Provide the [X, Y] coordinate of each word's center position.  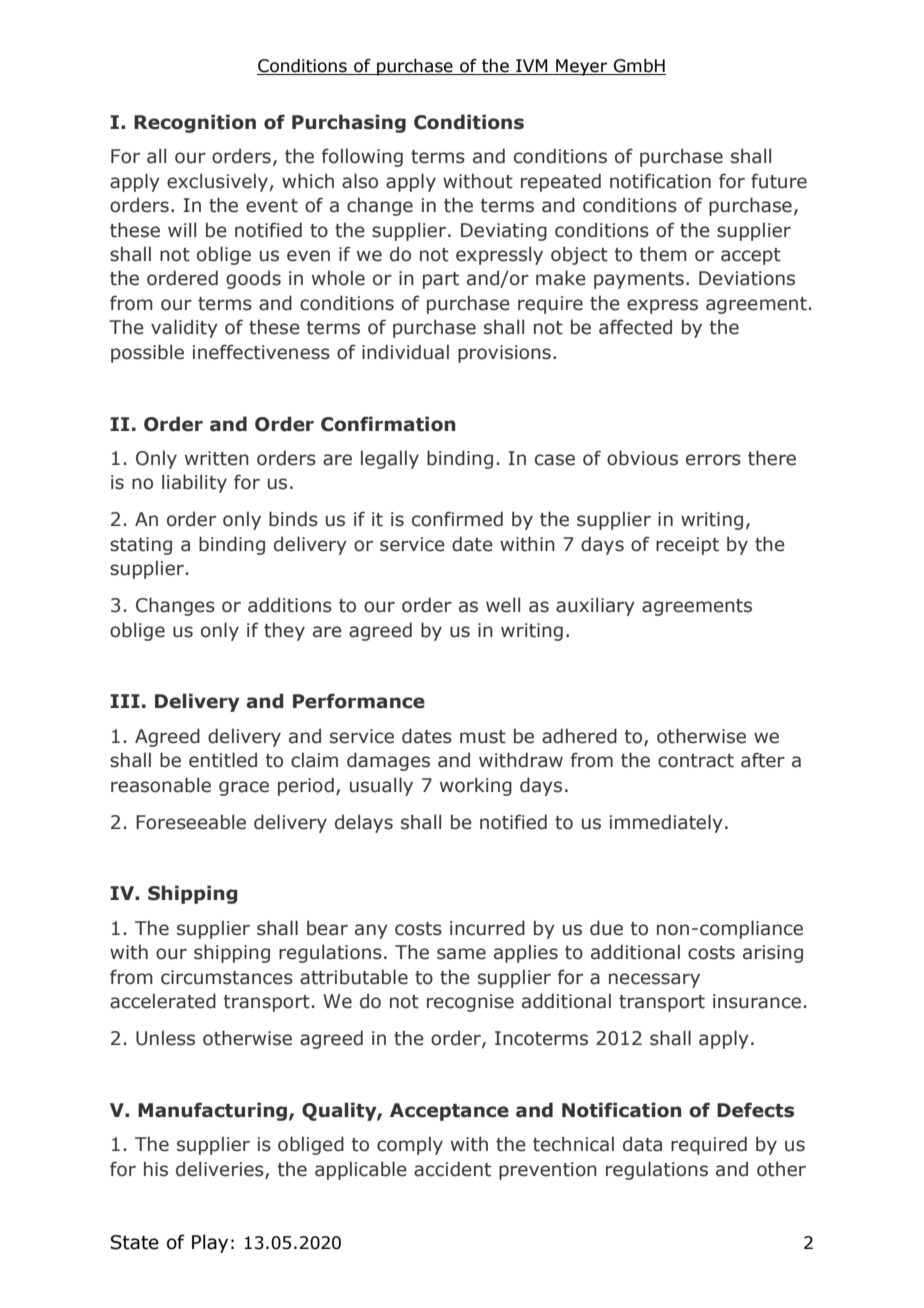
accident [452, 1169]
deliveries [221, 1169]
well [503, 605]
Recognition [195, 123]
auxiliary [595, 606]
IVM [532, 67]
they [284, 631]
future [779, 181]
